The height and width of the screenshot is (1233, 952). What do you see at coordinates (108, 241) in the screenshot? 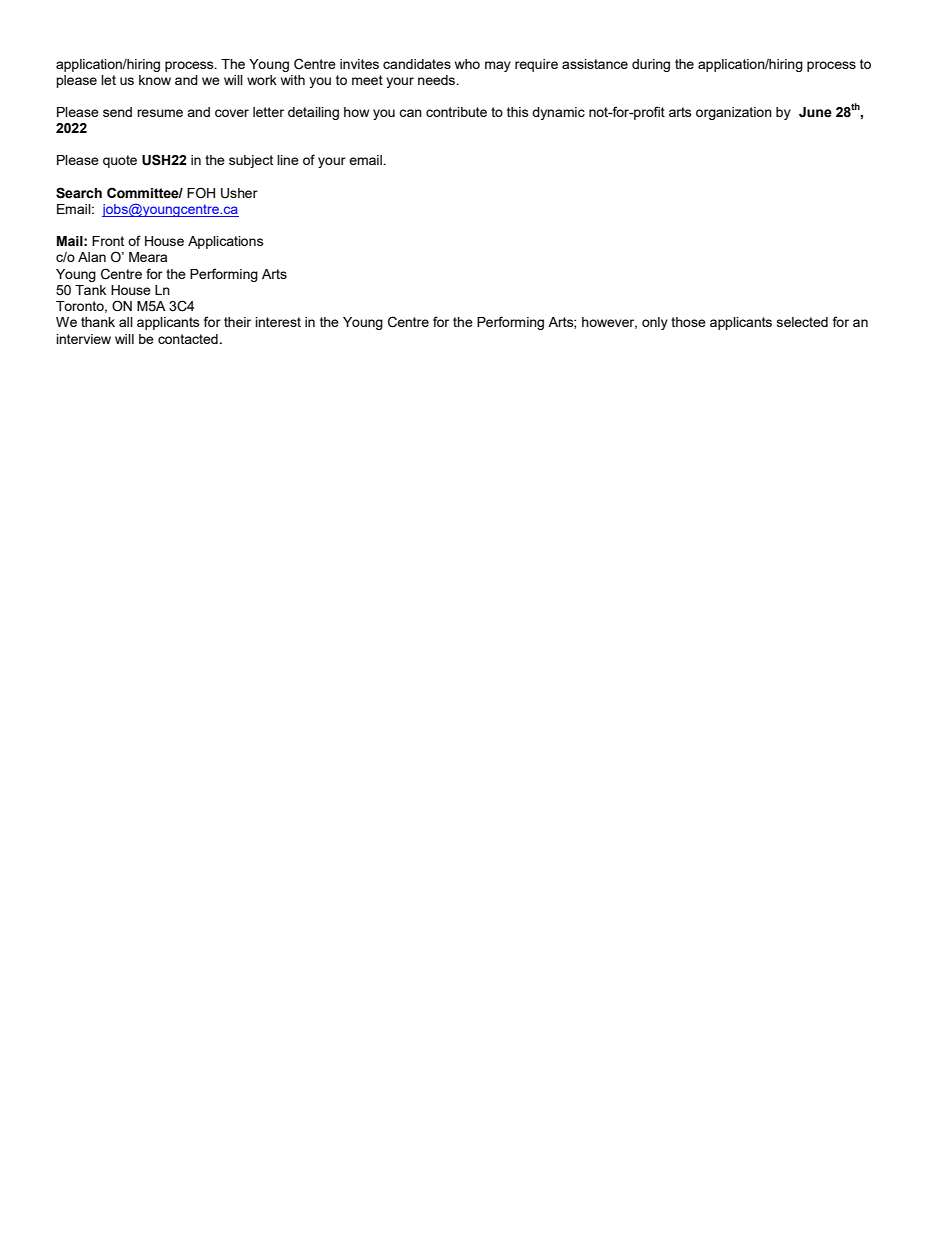
I see `Front` at bounding box center [108, 241].
